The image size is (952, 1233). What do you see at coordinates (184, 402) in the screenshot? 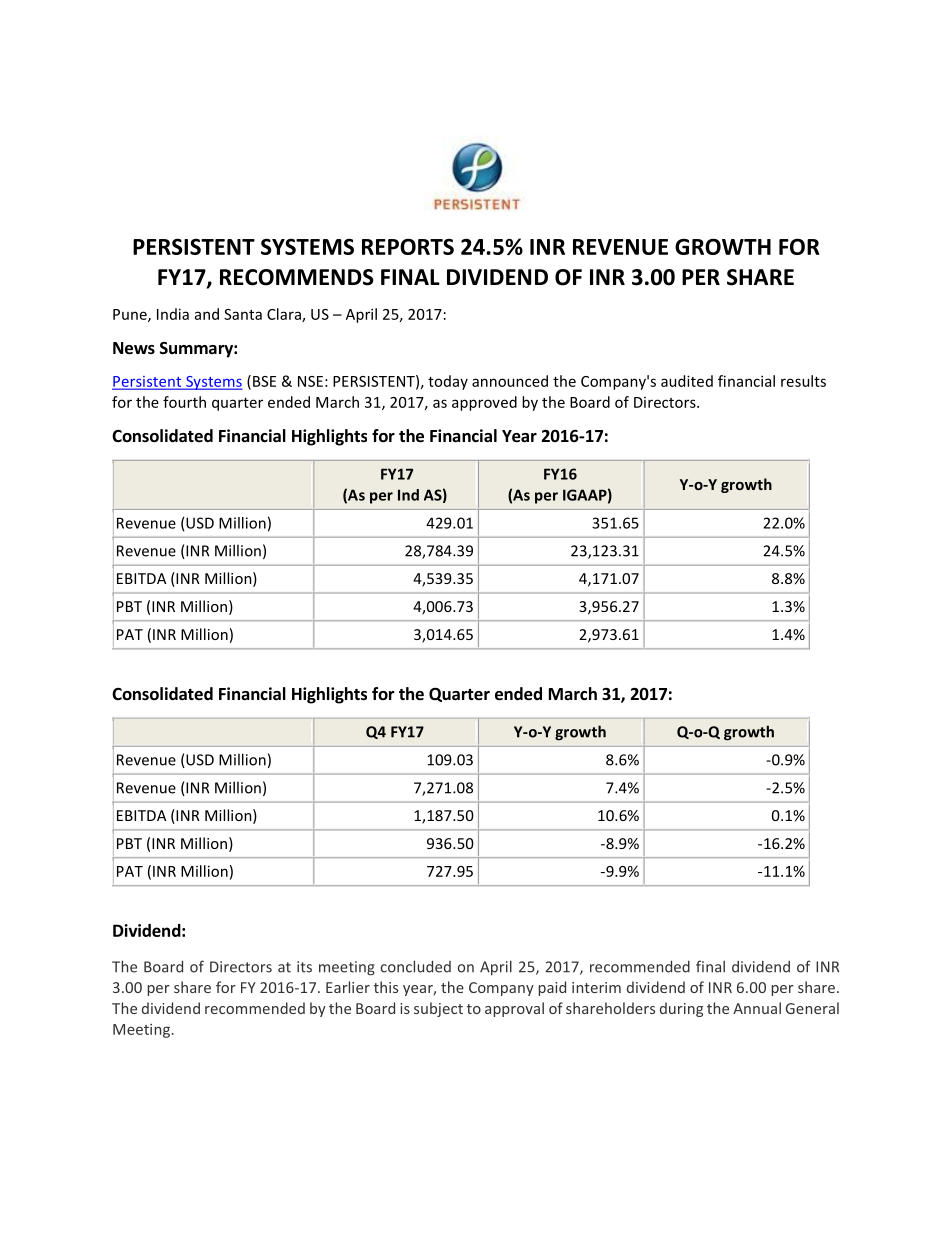
I see `fourth` at bounding box center [184, 402].
